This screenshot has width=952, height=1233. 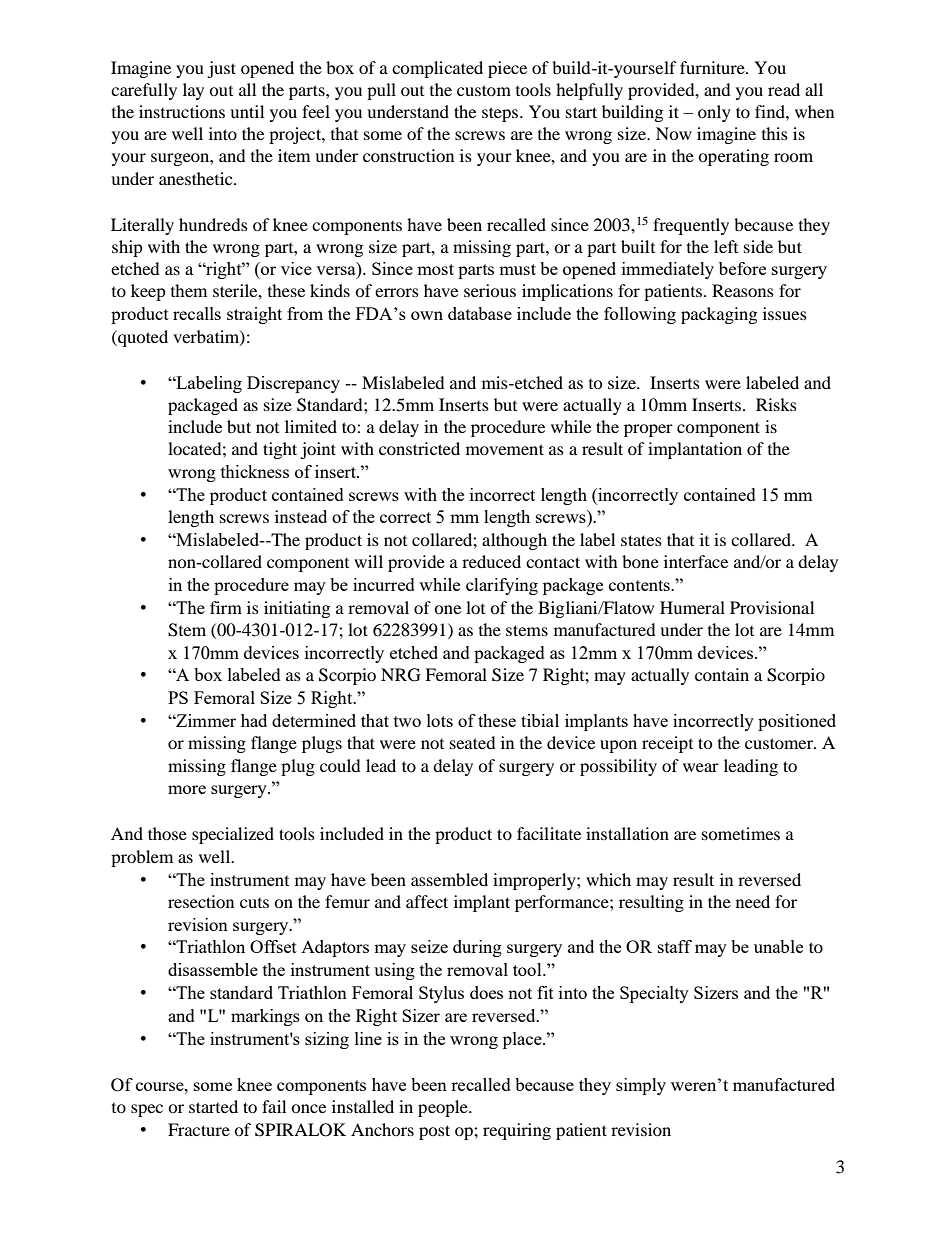 What do you see at coordinates (199, 1129) in the screenshot?
I see `Fracture` at bounding box center [199, 1129].
